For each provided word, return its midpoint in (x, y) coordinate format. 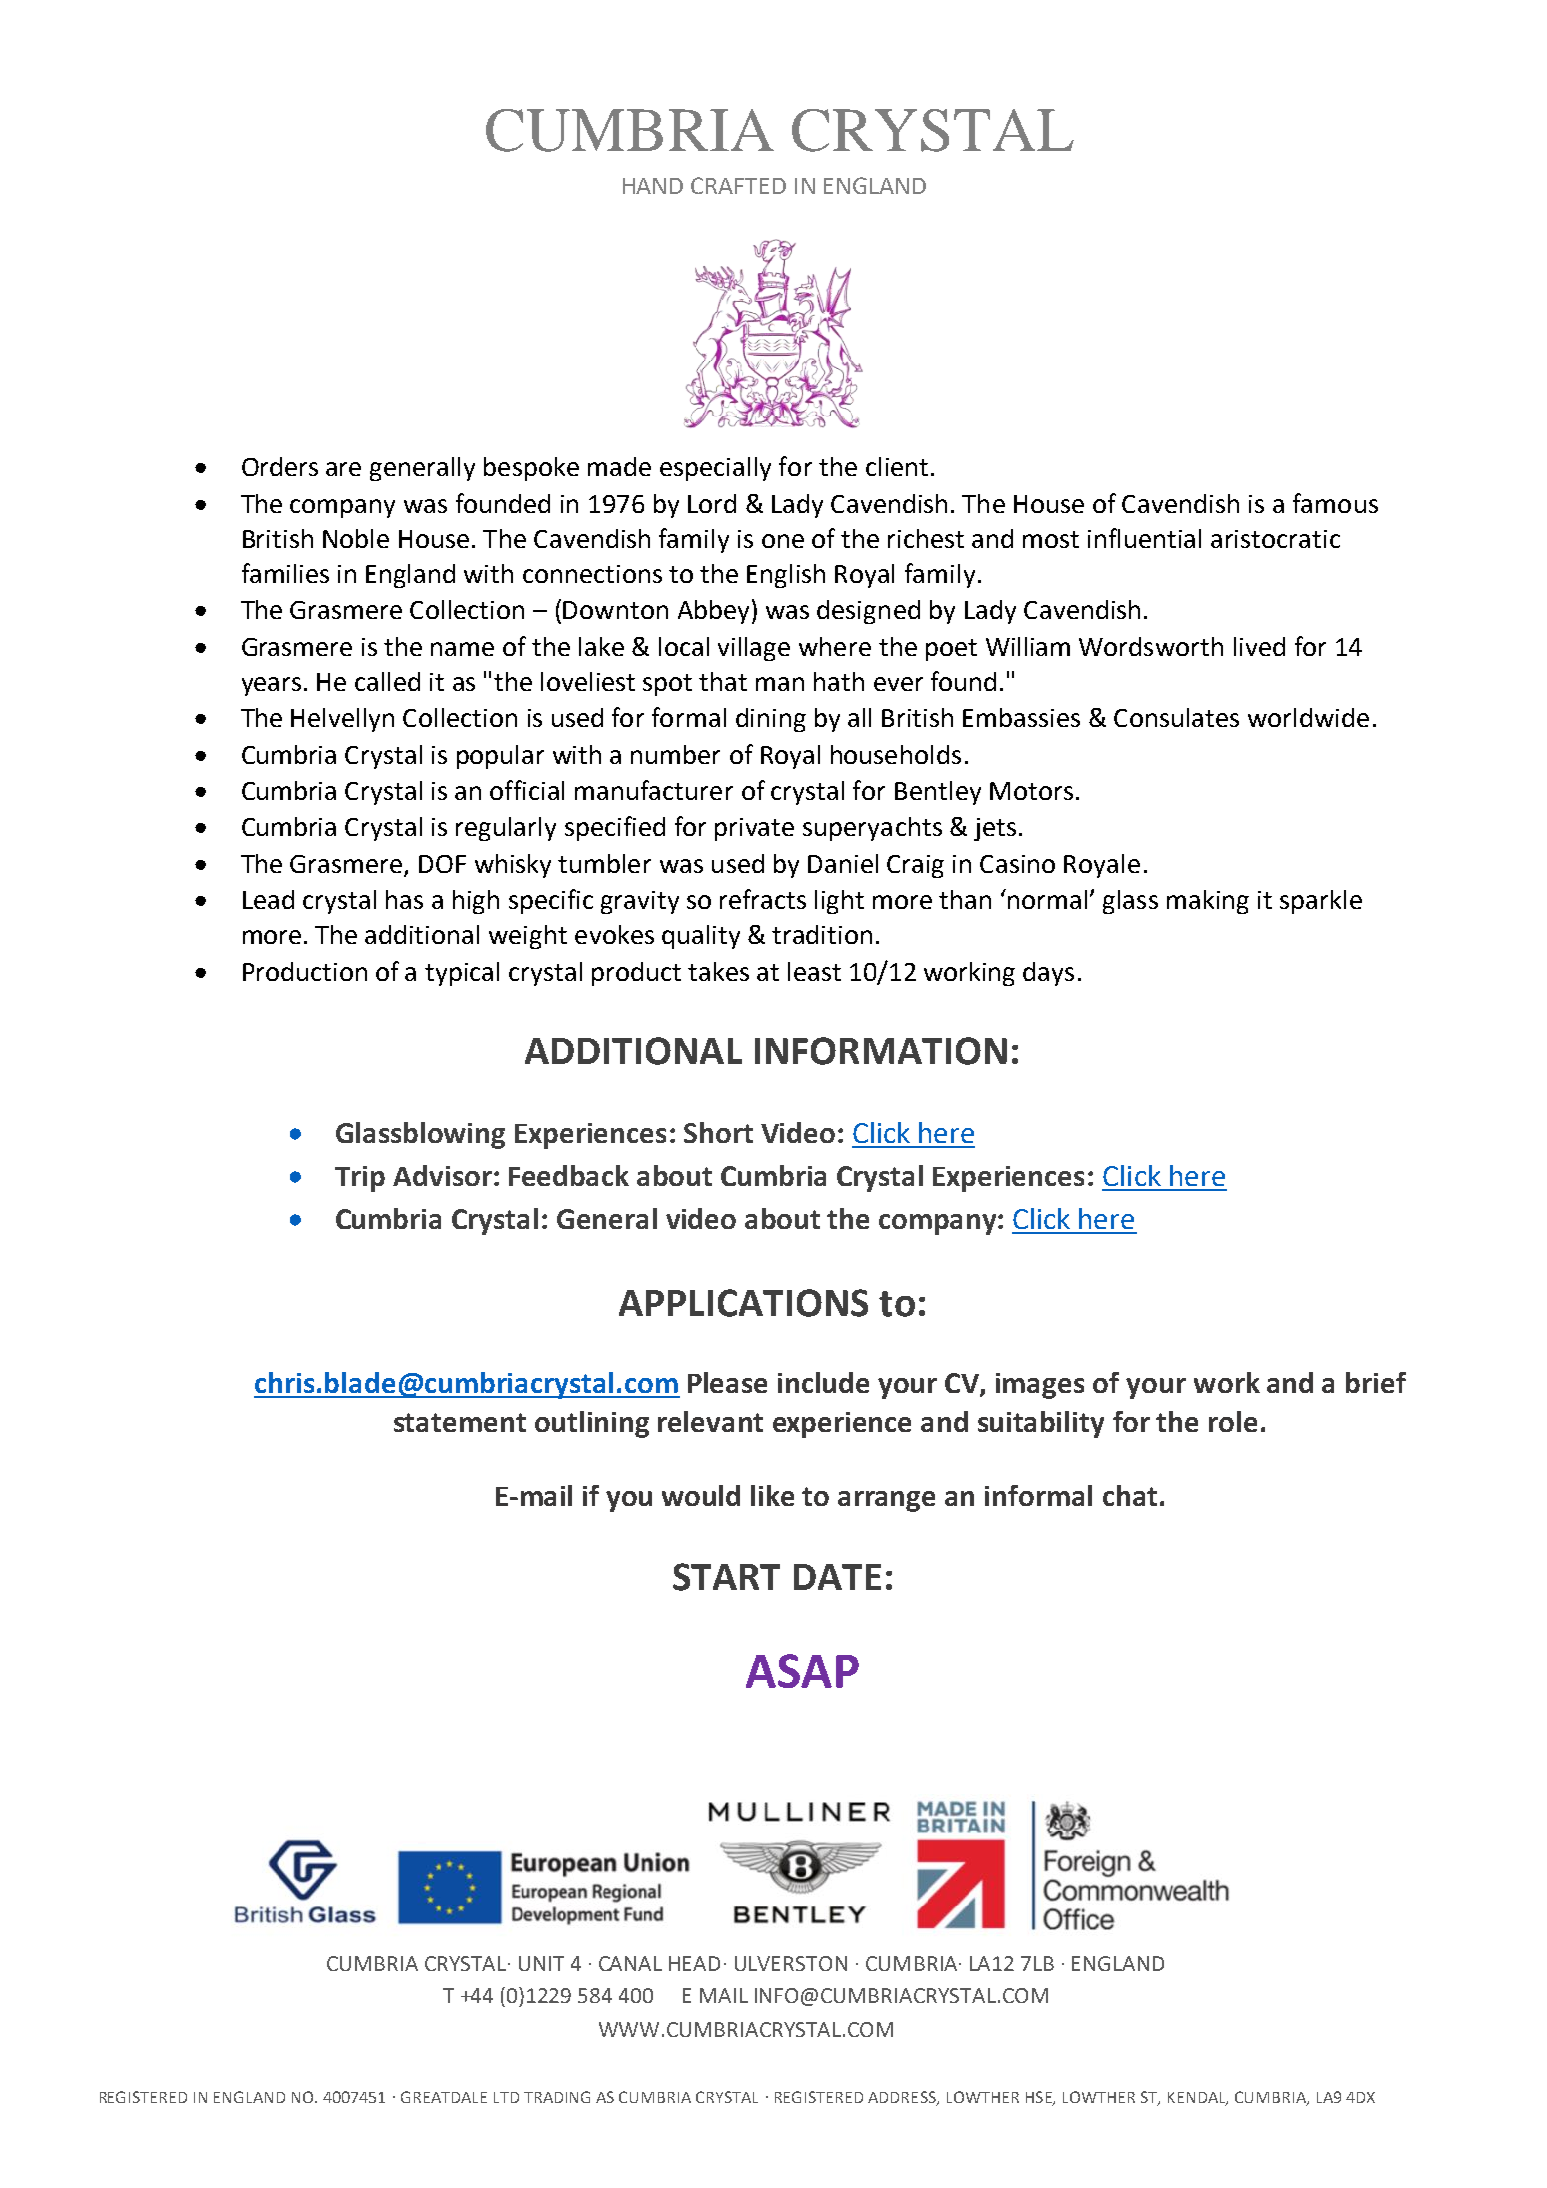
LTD (506, 2097)
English (786, 576)
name (462, 649)
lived (1259, 646)
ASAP (802, 1671)
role (1233, 1421)
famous (1335, 503)
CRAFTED (738, 185)
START (726, 1577)
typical (462, 974)
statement (460, 1422)
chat (1130, 1495)
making (1208, 902)
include (823, 1382)
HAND (653, 186)
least (814, 971)
